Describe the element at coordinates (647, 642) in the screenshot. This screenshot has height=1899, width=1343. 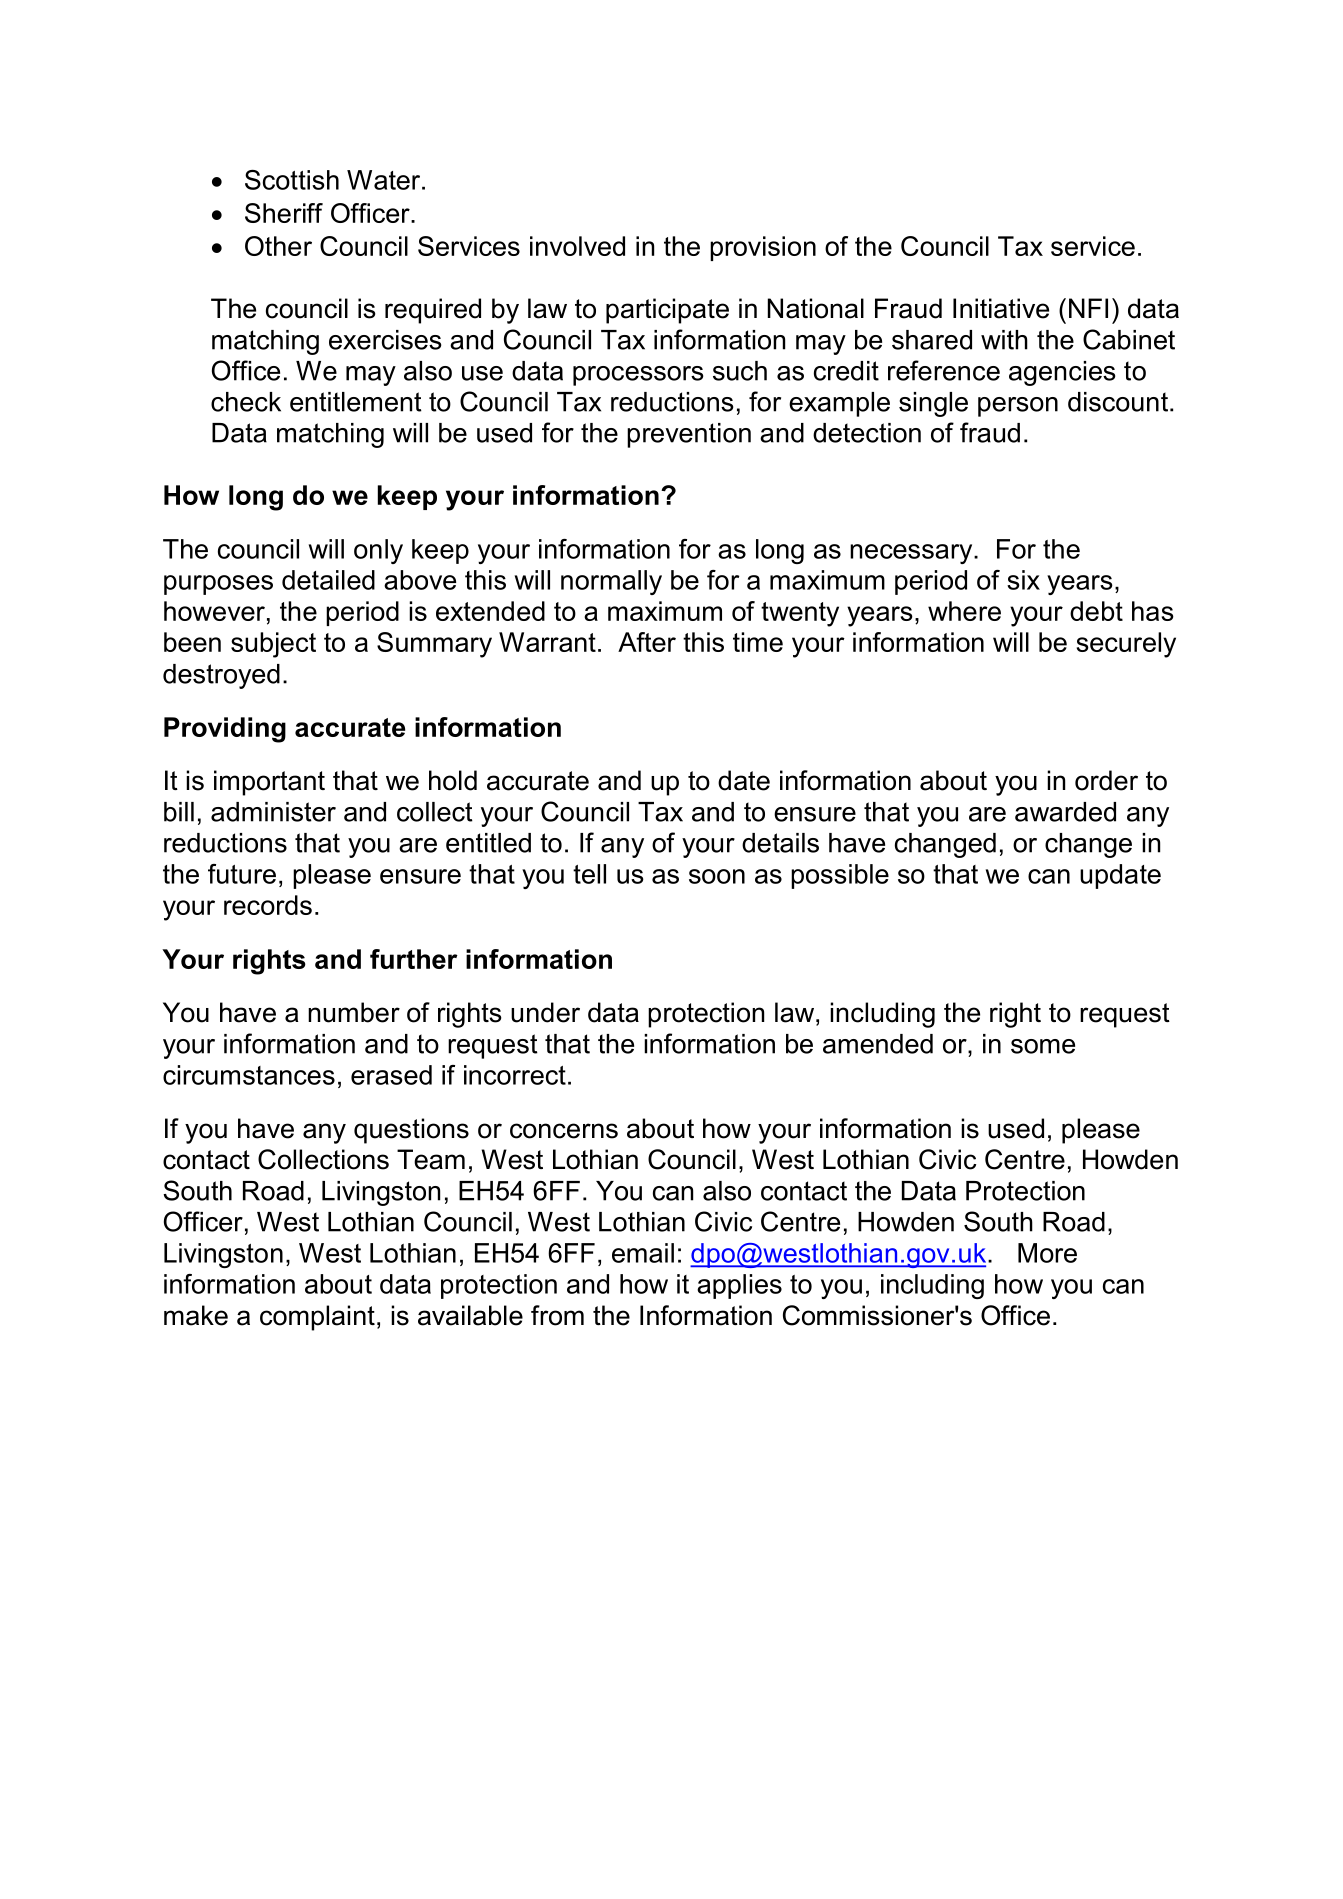
I see `After` at that location.
